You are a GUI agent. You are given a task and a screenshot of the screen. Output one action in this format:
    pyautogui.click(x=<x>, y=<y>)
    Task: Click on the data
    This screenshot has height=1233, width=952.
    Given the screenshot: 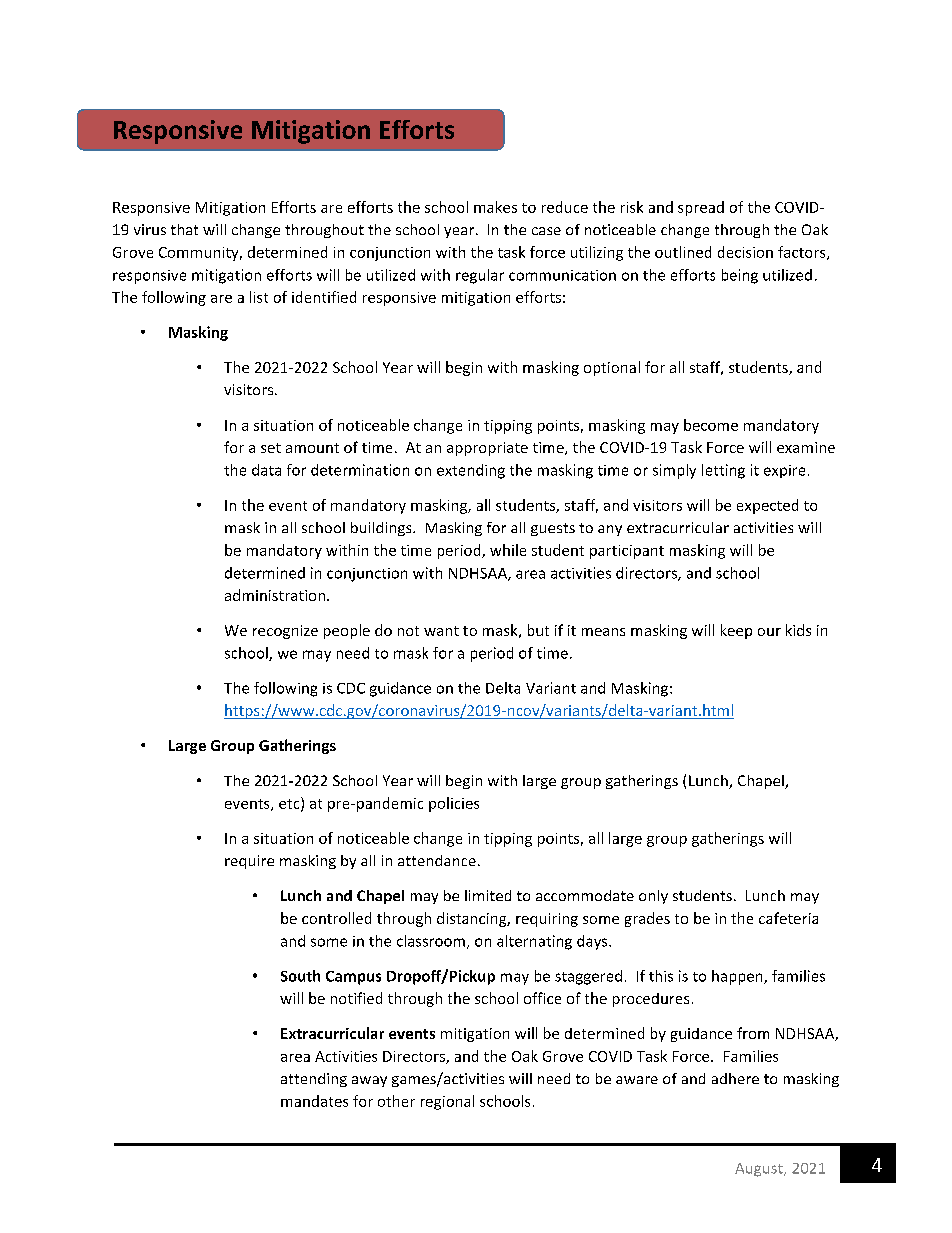 What is the action you would take?
    pyautogui.click(x=266, y=470)
